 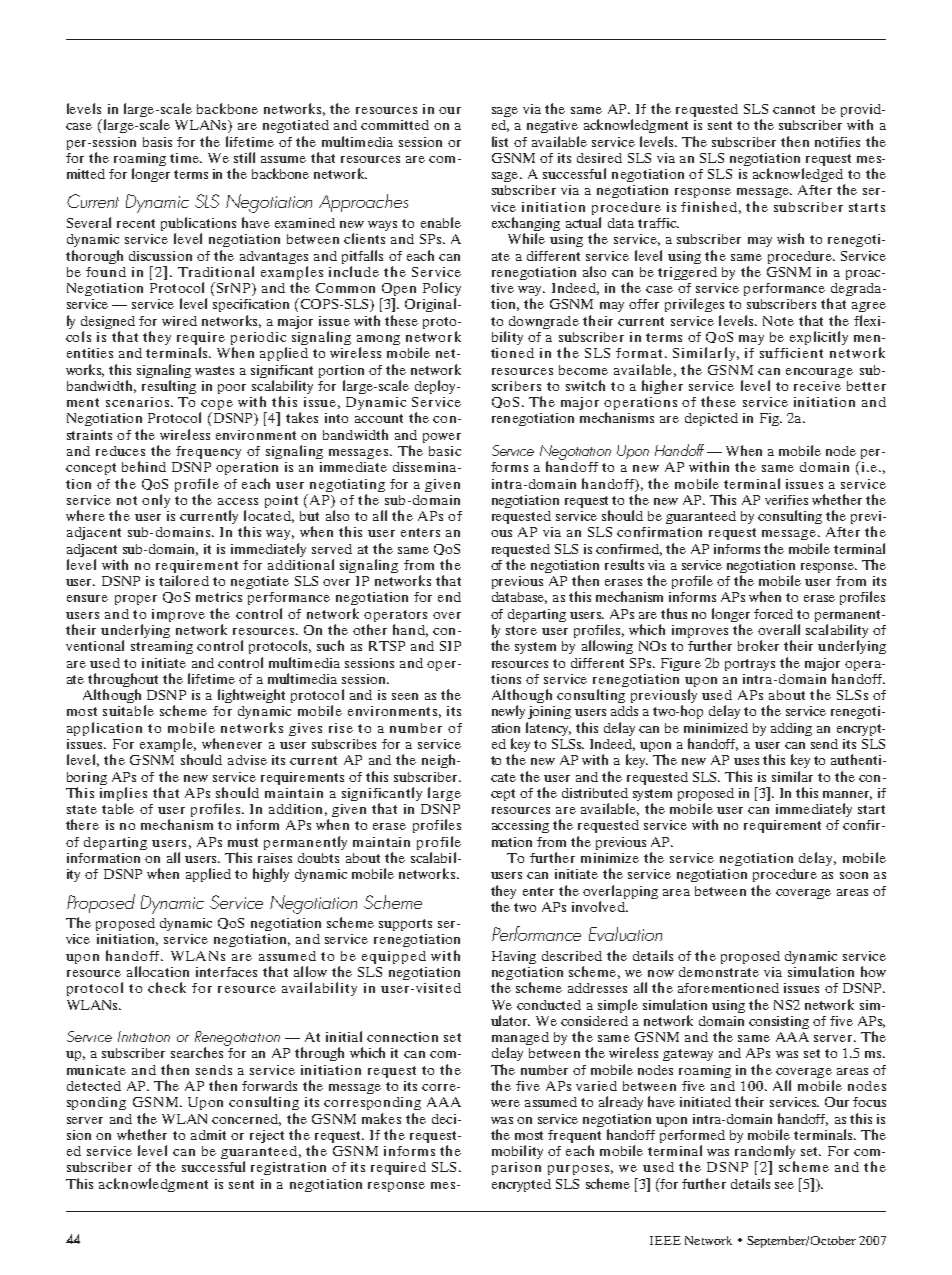 I want to click on basis, so click(x=157, y=142).
